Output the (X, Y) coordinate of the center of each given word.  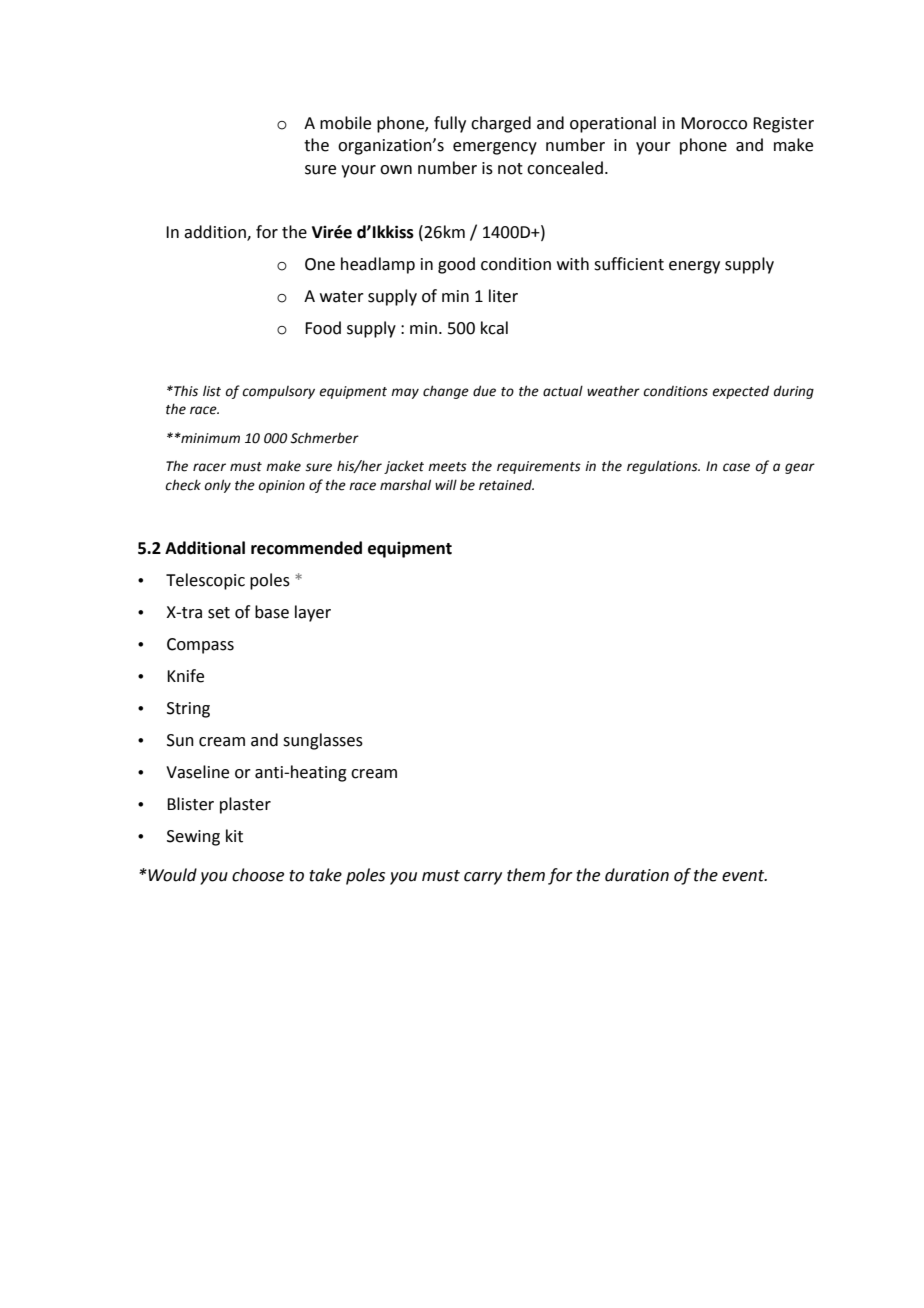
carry (483, 878)
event (744, 876)
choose (258, 875)
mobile (345, 123)
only (217, 486)
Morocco (714, 123)
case (736, 467)
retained (506, 485)
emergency (495, 148)
